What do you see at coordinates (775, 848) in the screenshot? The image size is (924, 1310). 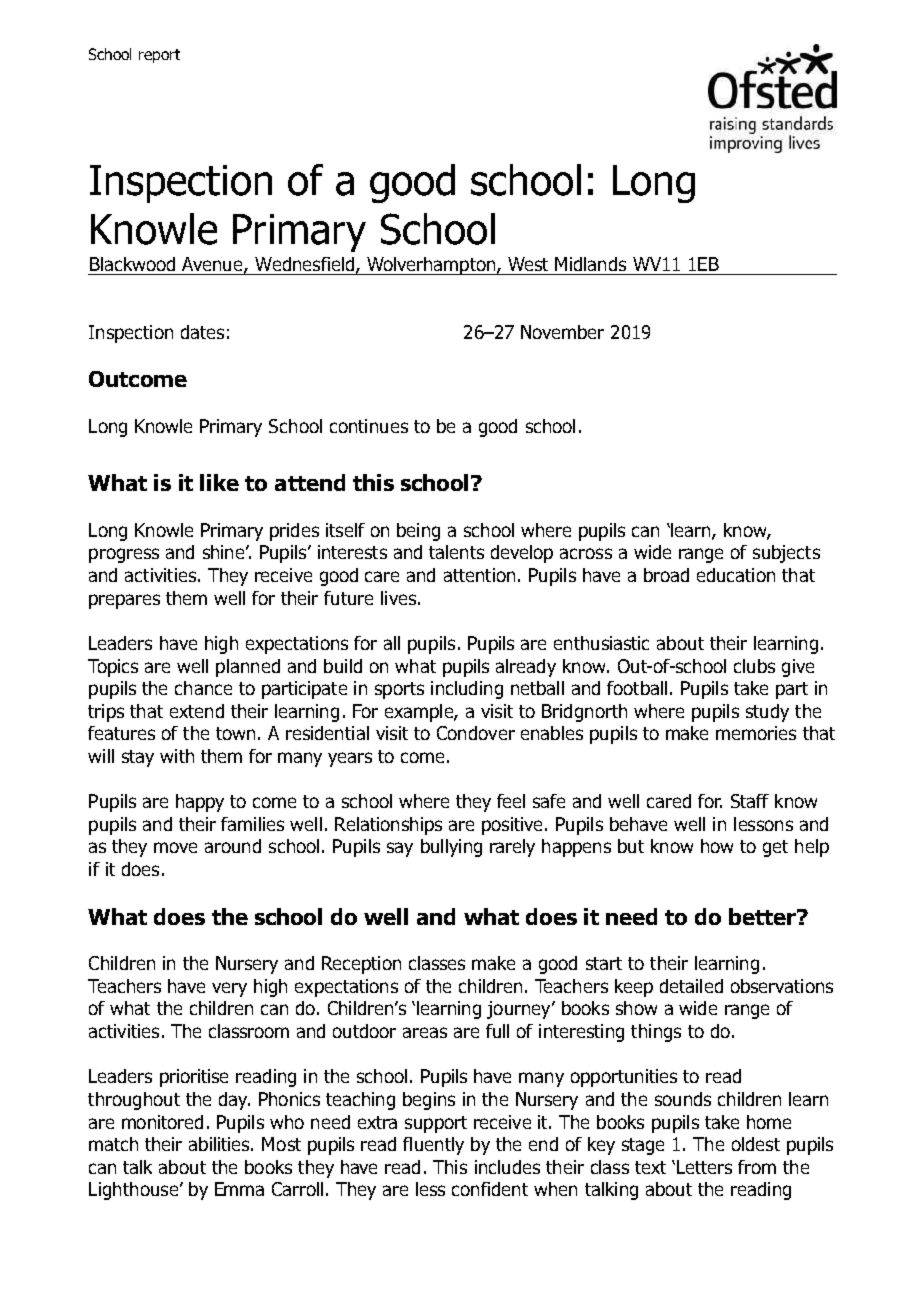 I see `get` at bounding box center [775, 848].
